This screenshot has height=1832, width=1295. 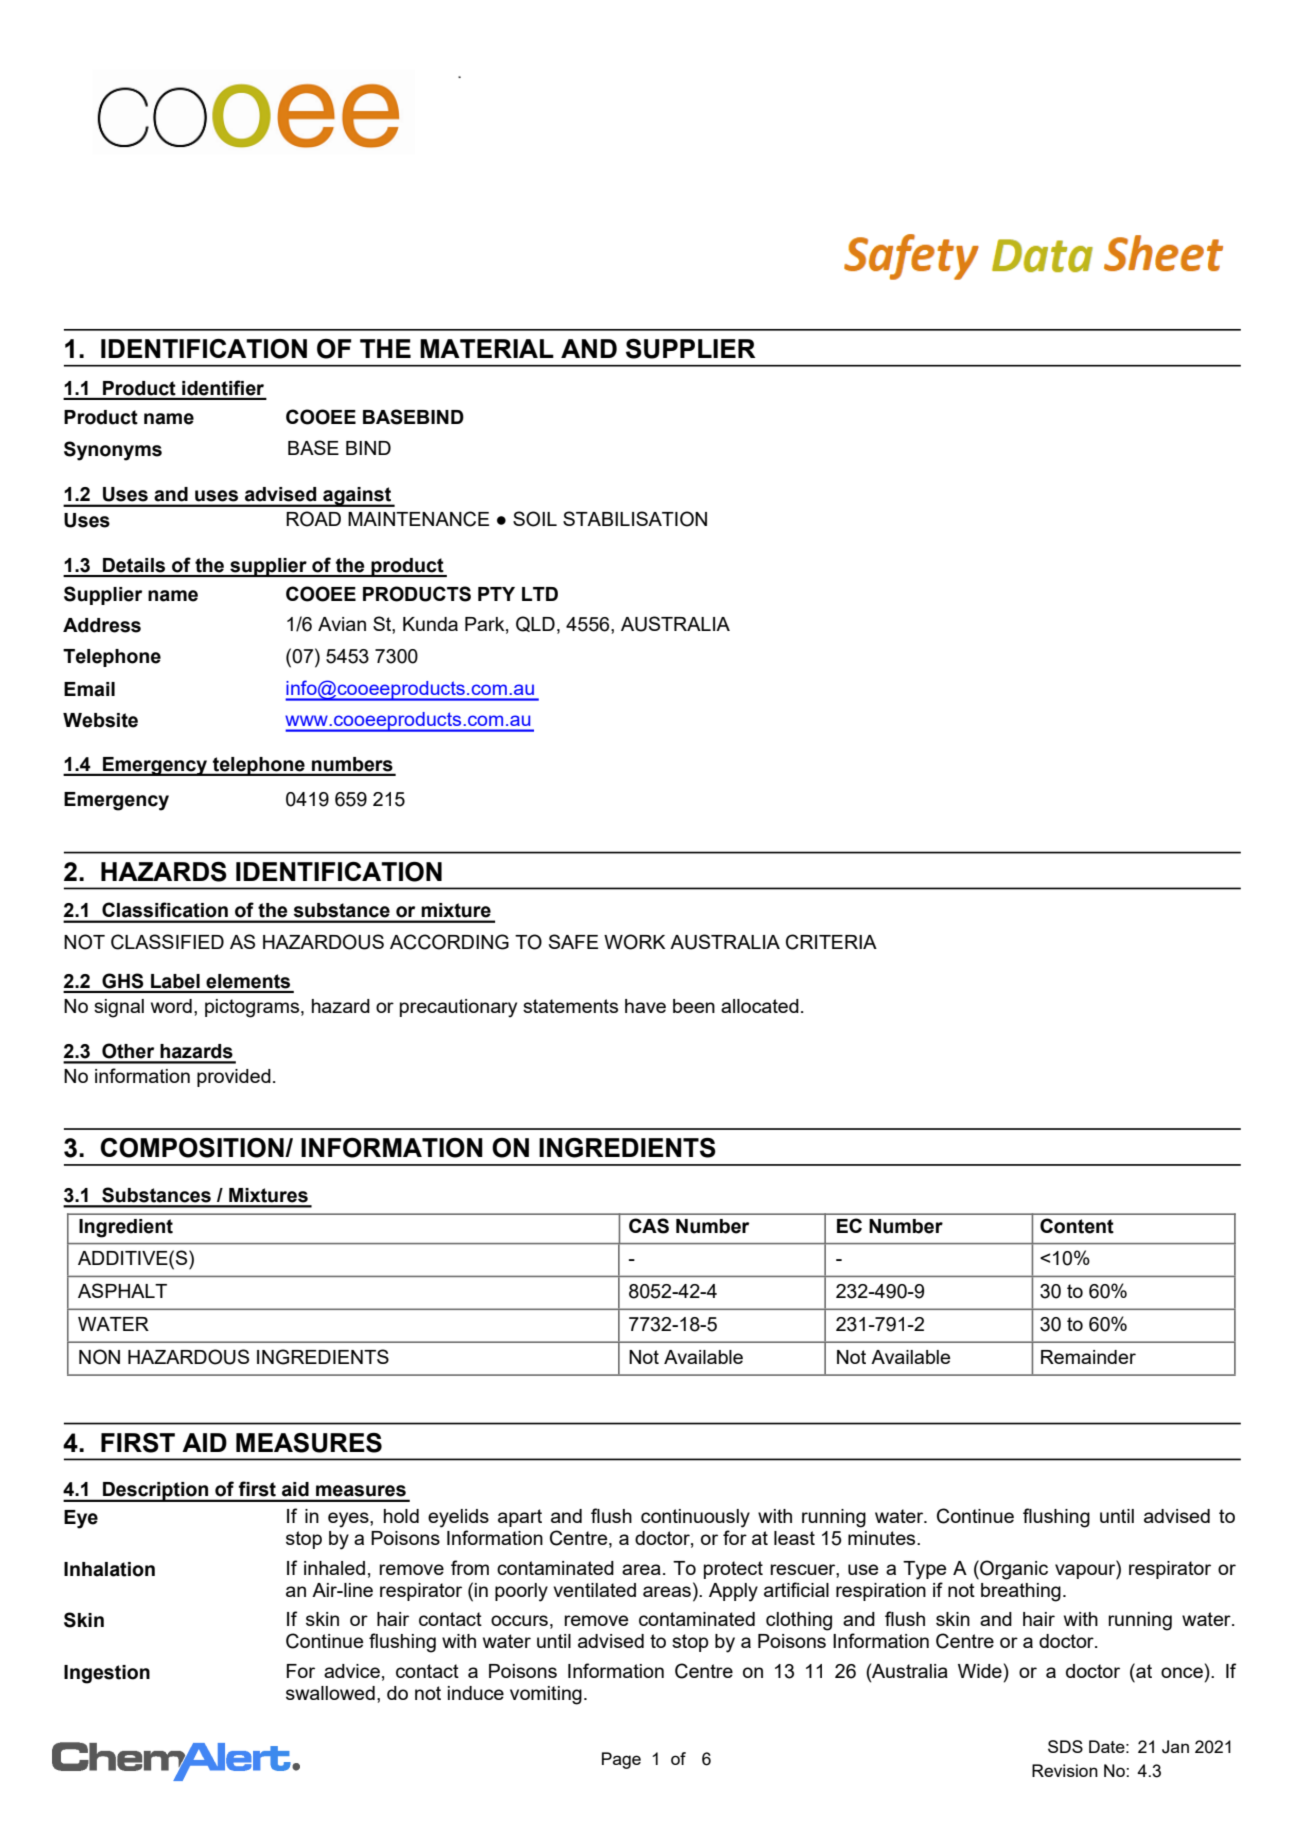 I want to click on STABILISATION, so click(x=635, y=519).
